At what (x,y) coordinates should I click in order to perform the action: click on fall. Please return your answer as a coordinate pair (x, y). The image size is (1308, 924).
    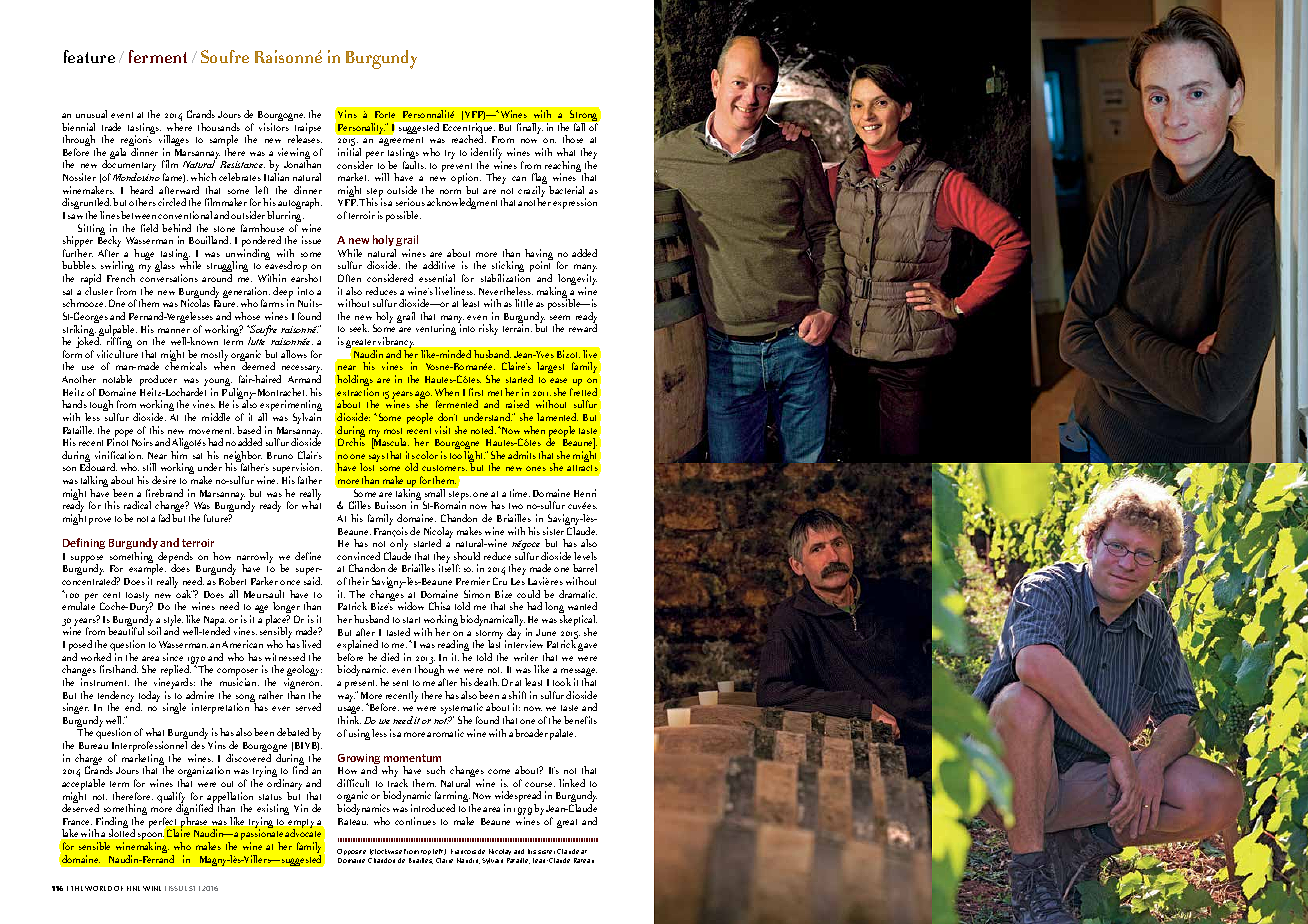
    Looking at the image, I should click on (579, 127).
